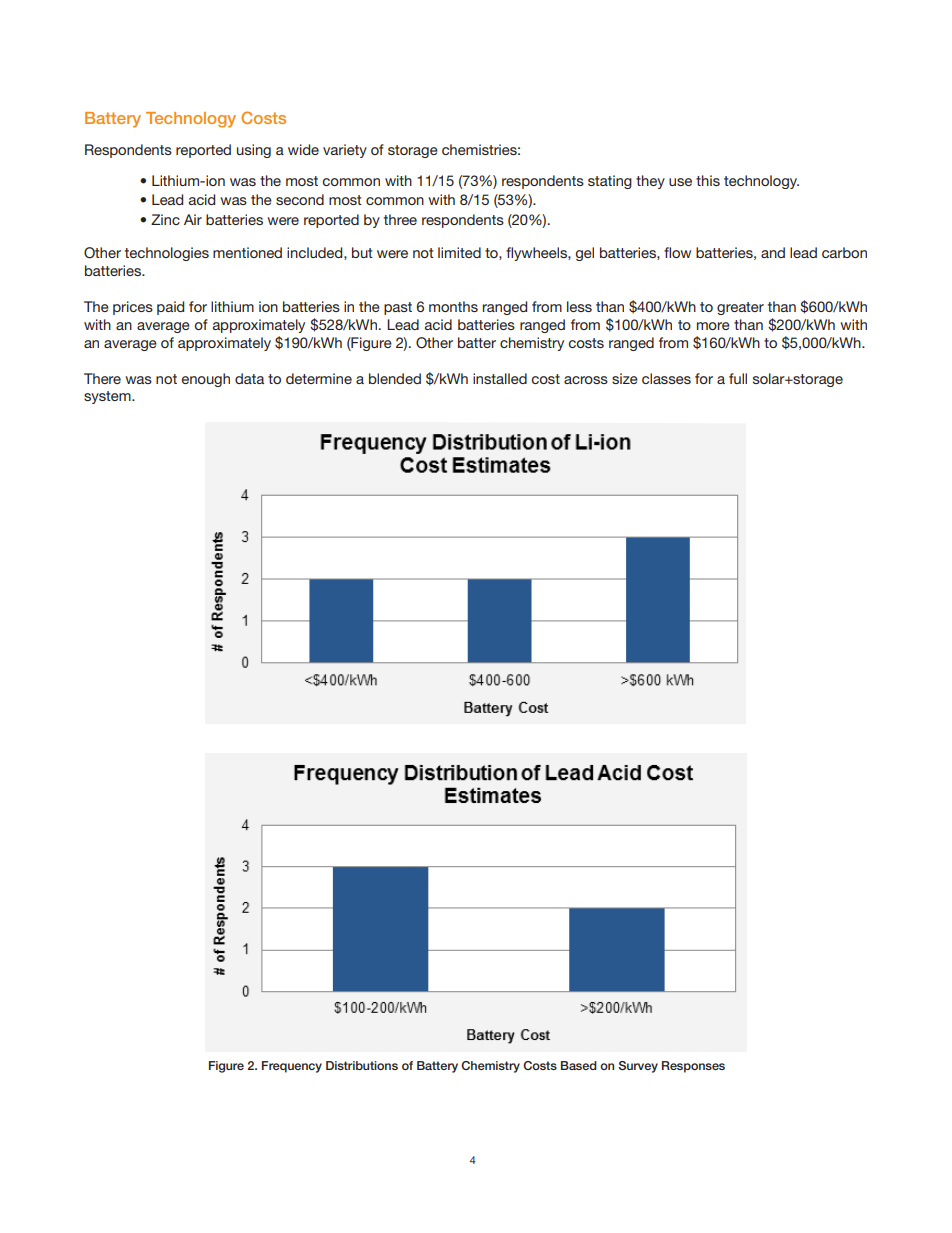 The image size is (952, 1233). What do you see at coordinates (693, 1067) in the document?
I see `Responses` at bounding box center [693, 1067].
